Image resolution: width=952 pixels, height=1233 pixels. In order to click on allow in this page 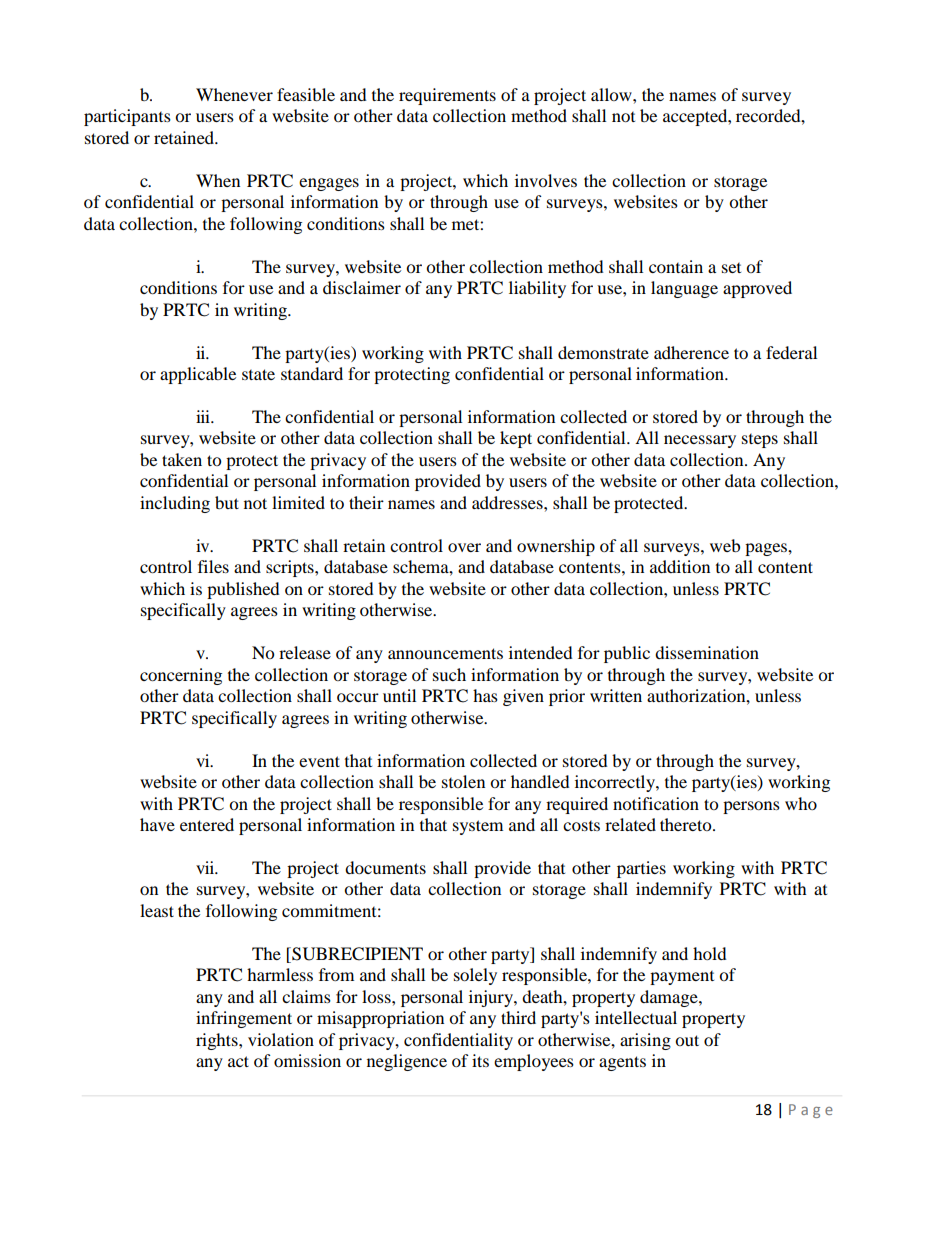, I will do `click(612, 94)`.
